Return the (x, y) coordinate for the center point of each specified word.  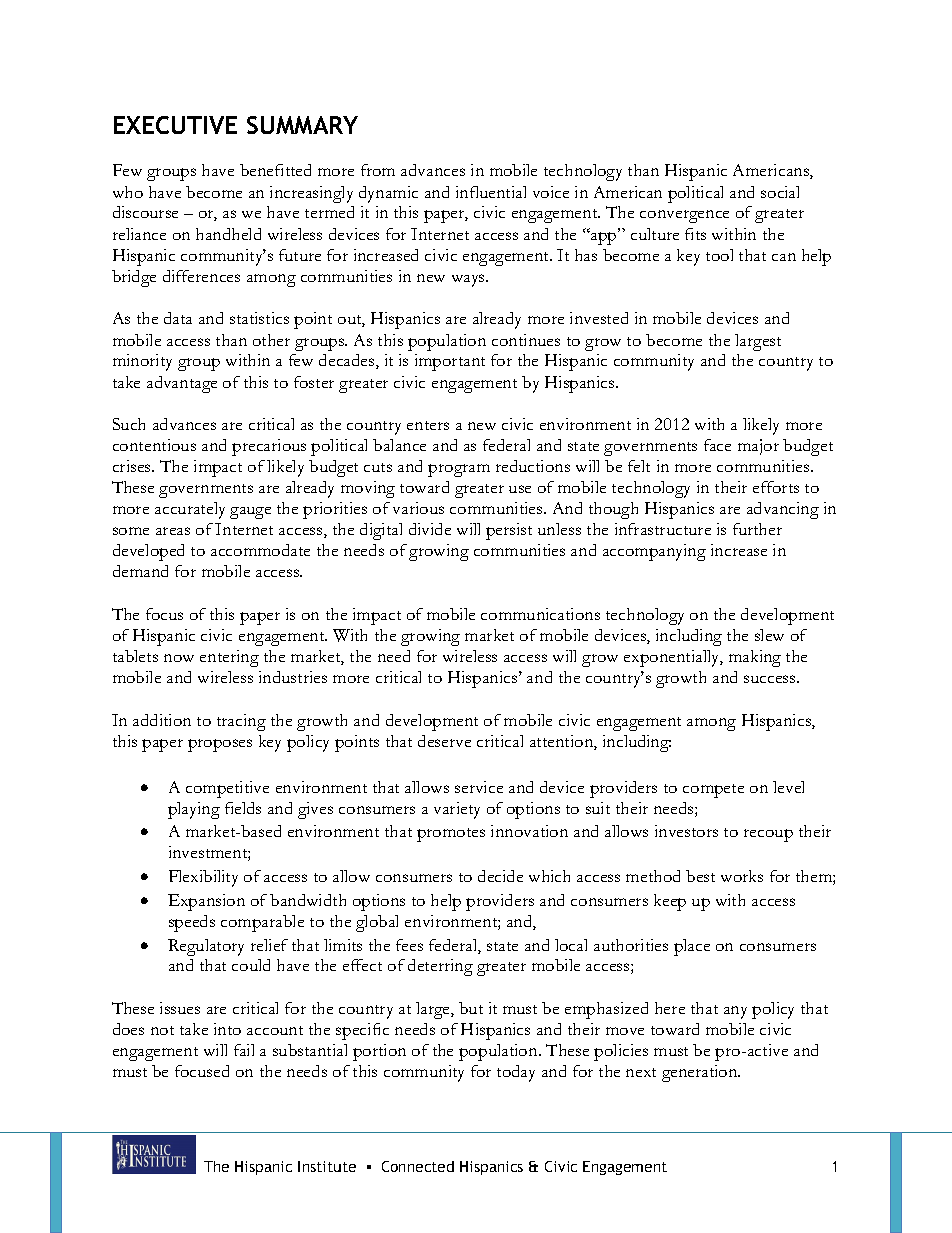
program (459, 470)
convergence (684, 216)
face (717, 445)
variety (457, 810)
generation (701, 1073)
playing (194, 810)
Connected (418, 1166)
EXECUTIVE (175, 125)
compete (713, 791)
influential (491, 192)
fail (244, 1050)
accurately (190, 510)
